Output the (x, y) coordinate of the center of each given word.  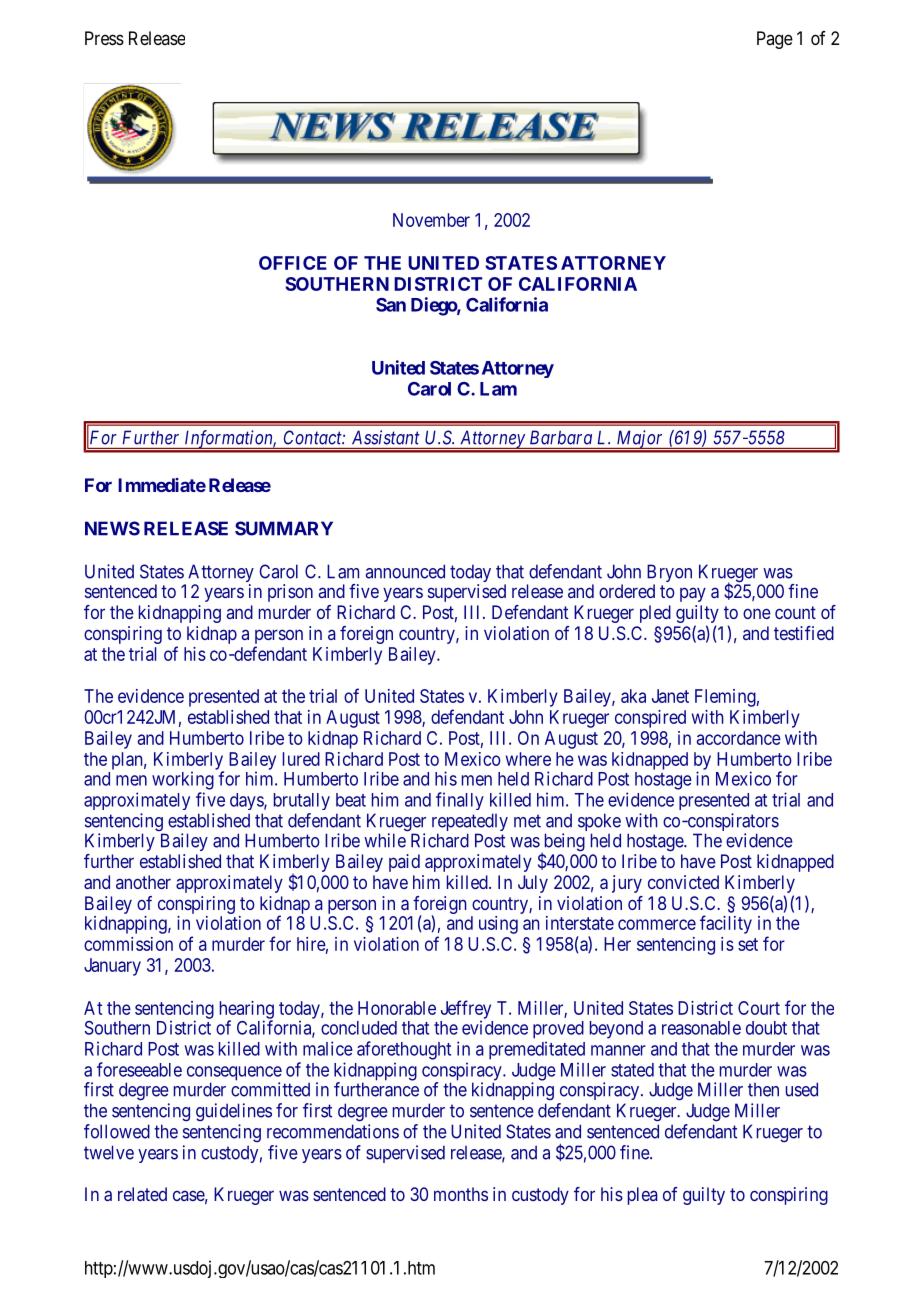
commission (128, 944)
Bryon (669, 574)
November (431, 220)
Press (104, 38)
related (142, 1194)
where (528, 759)
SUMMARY (284, 528)
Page (775, 40)
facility (726, 924)
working (183, 780)
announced (405, 571)
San (391, 305)
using (498, 925)
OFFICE (293, 263)
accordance (739, 738)
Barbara (561, 438)
